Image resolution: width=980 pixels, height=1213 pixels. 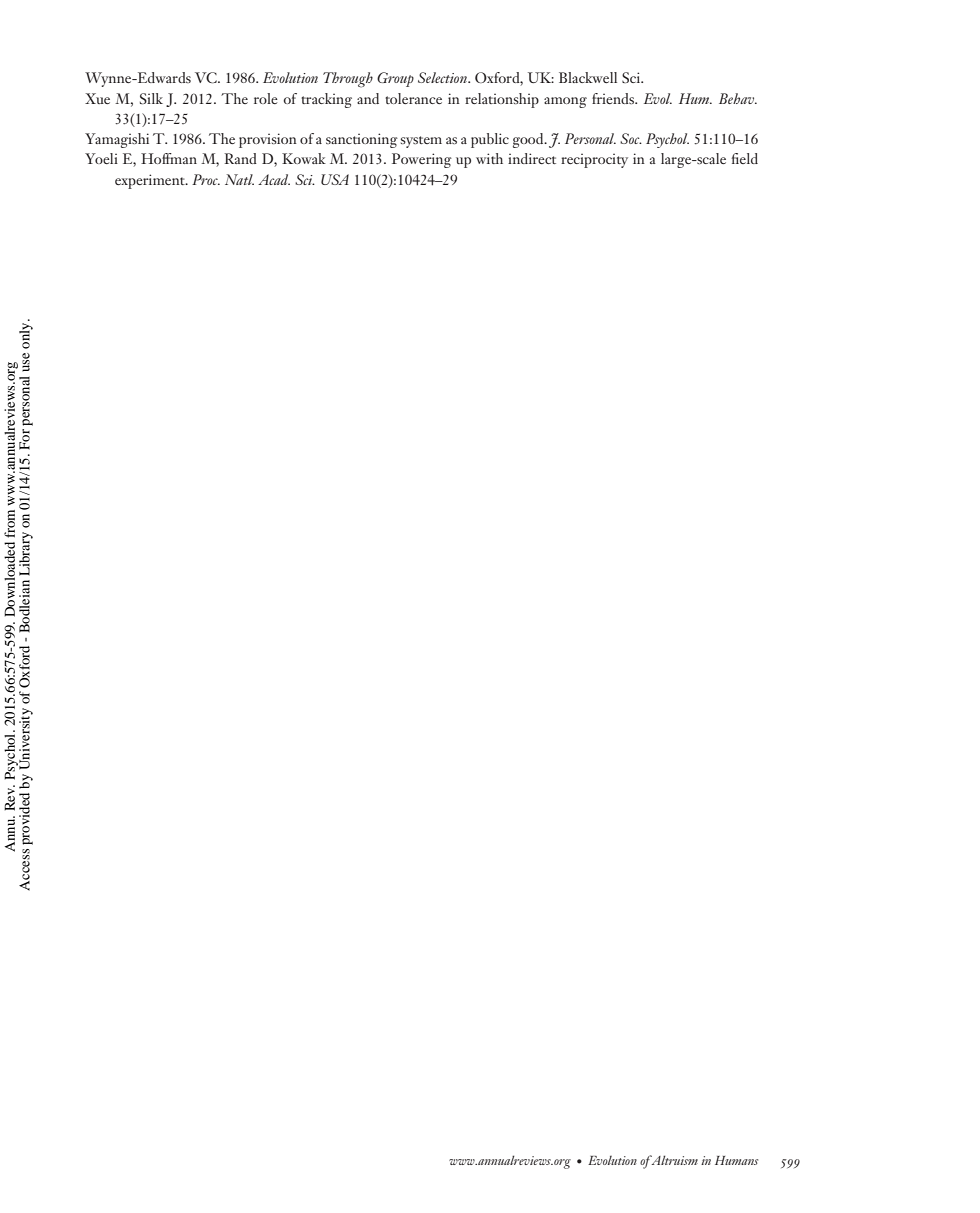 I want to click on Natl, so click(x=239, y=179).
